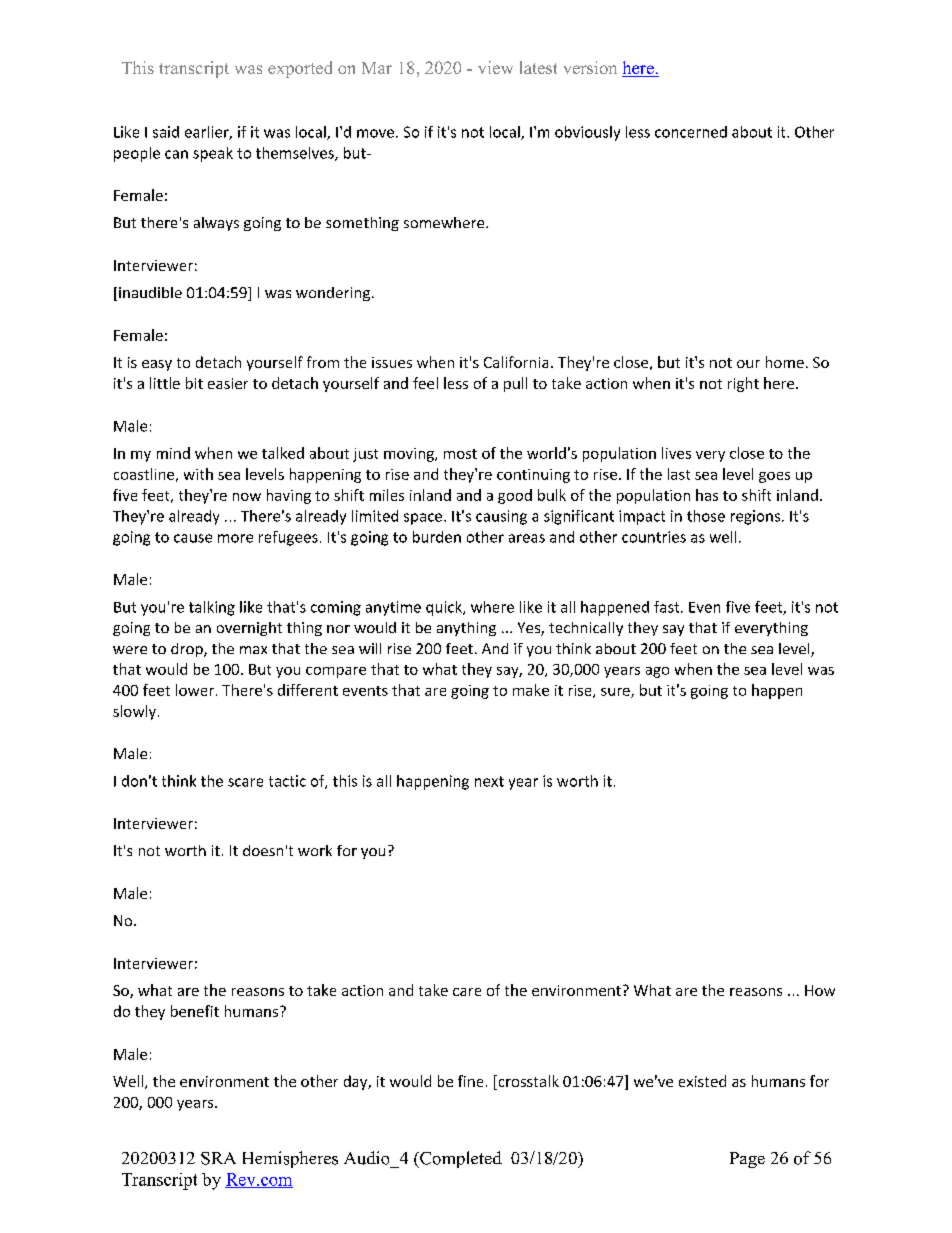 Image resolution: width=952 pixels, height=1233 pixels. Describe the element at coordinates (691, 132) in the document. I see `concerned` at that location.
